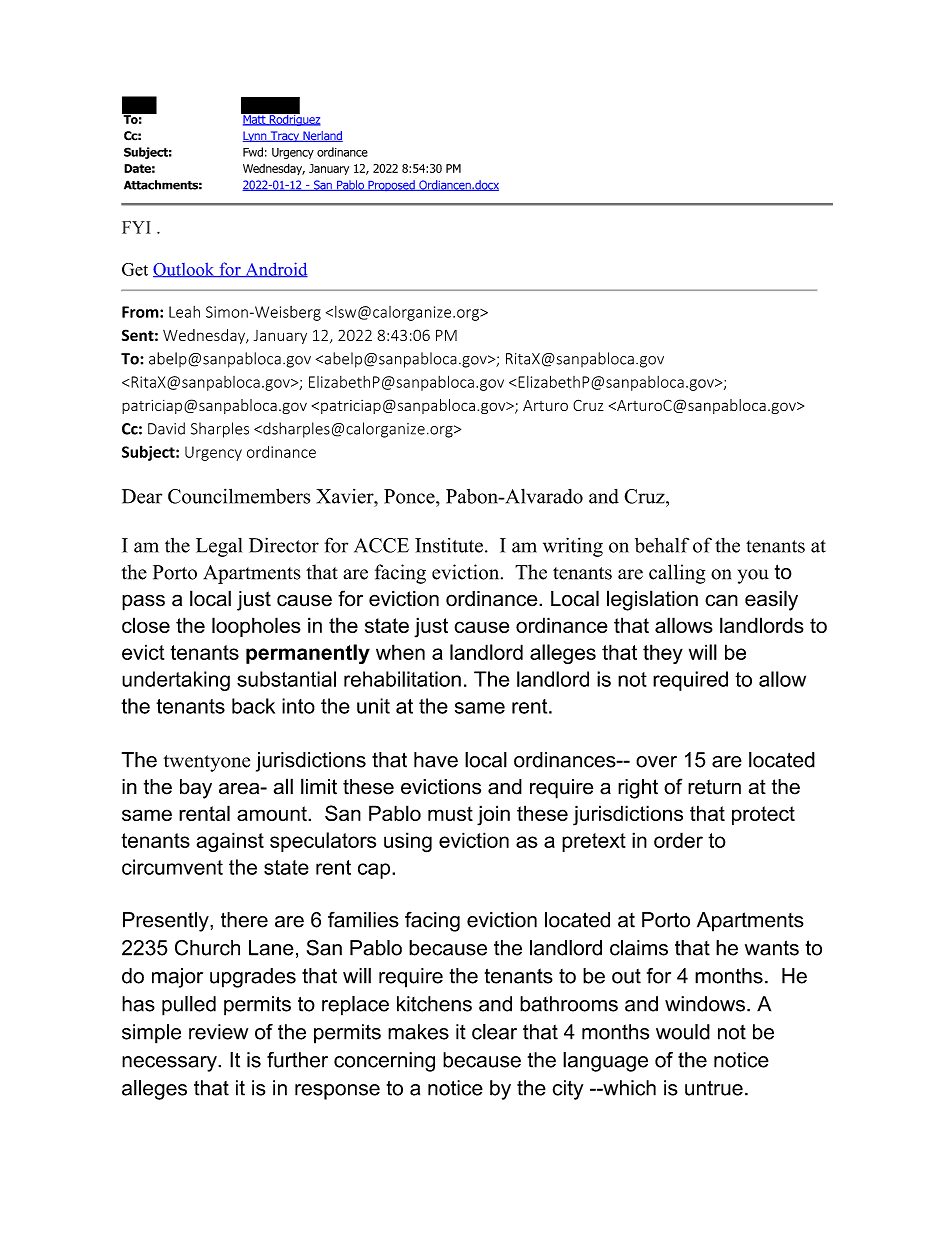  Describe the element at coordinates (418, 1032) in the page. I see `makes` at that location.
